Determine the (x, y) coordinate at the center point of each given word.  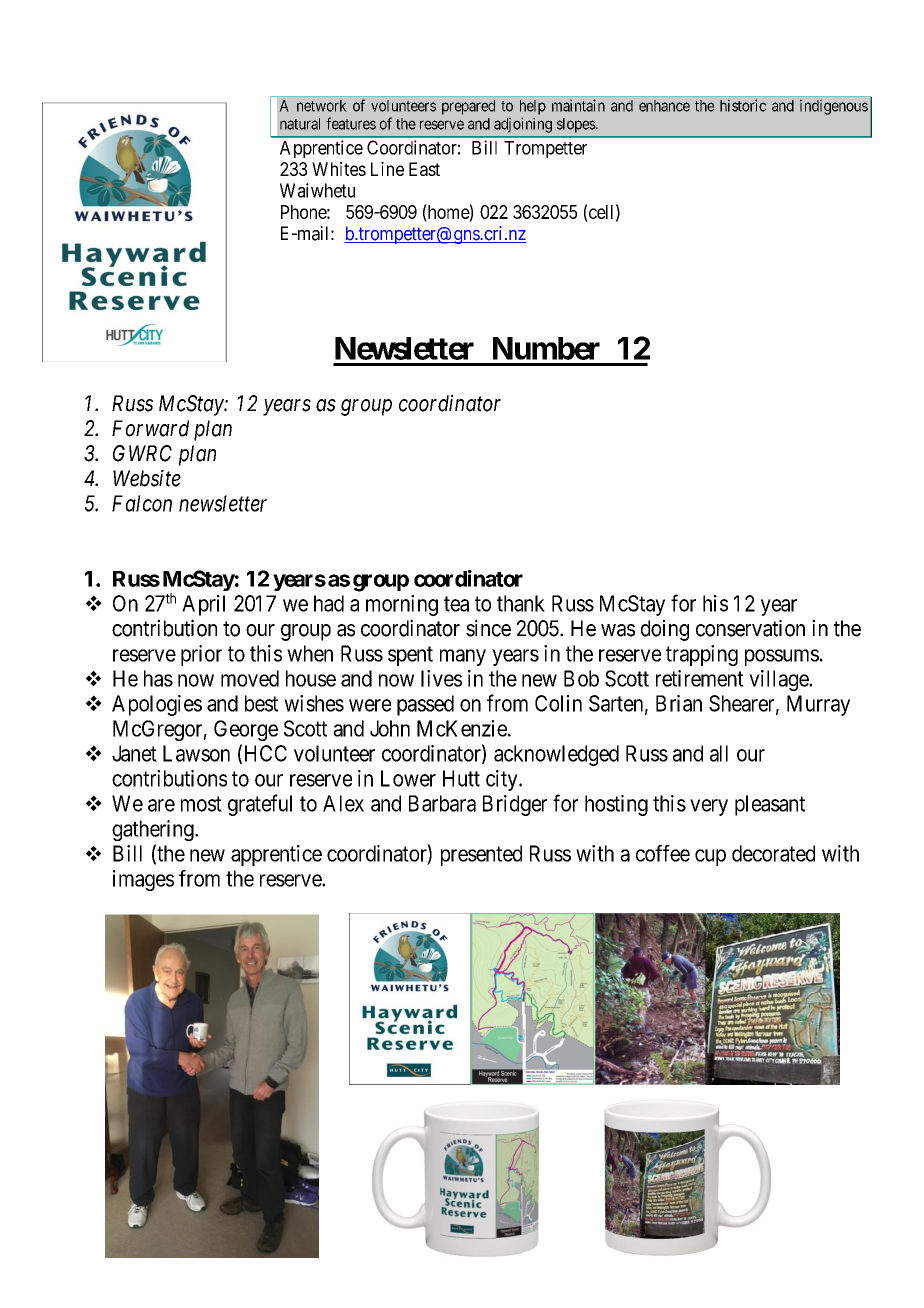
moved (250, 678)
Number (546, 348)
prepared (468, 107)
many (463, 657)
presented (481, 855)
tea (456, 604)
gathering (154, 830)
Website (147, 478)
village (779, 680)
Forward (150, 428)
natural (300, 124)
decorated (773, 853)
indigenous (834, 107)
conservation (750, 628)
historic (743, 105)
